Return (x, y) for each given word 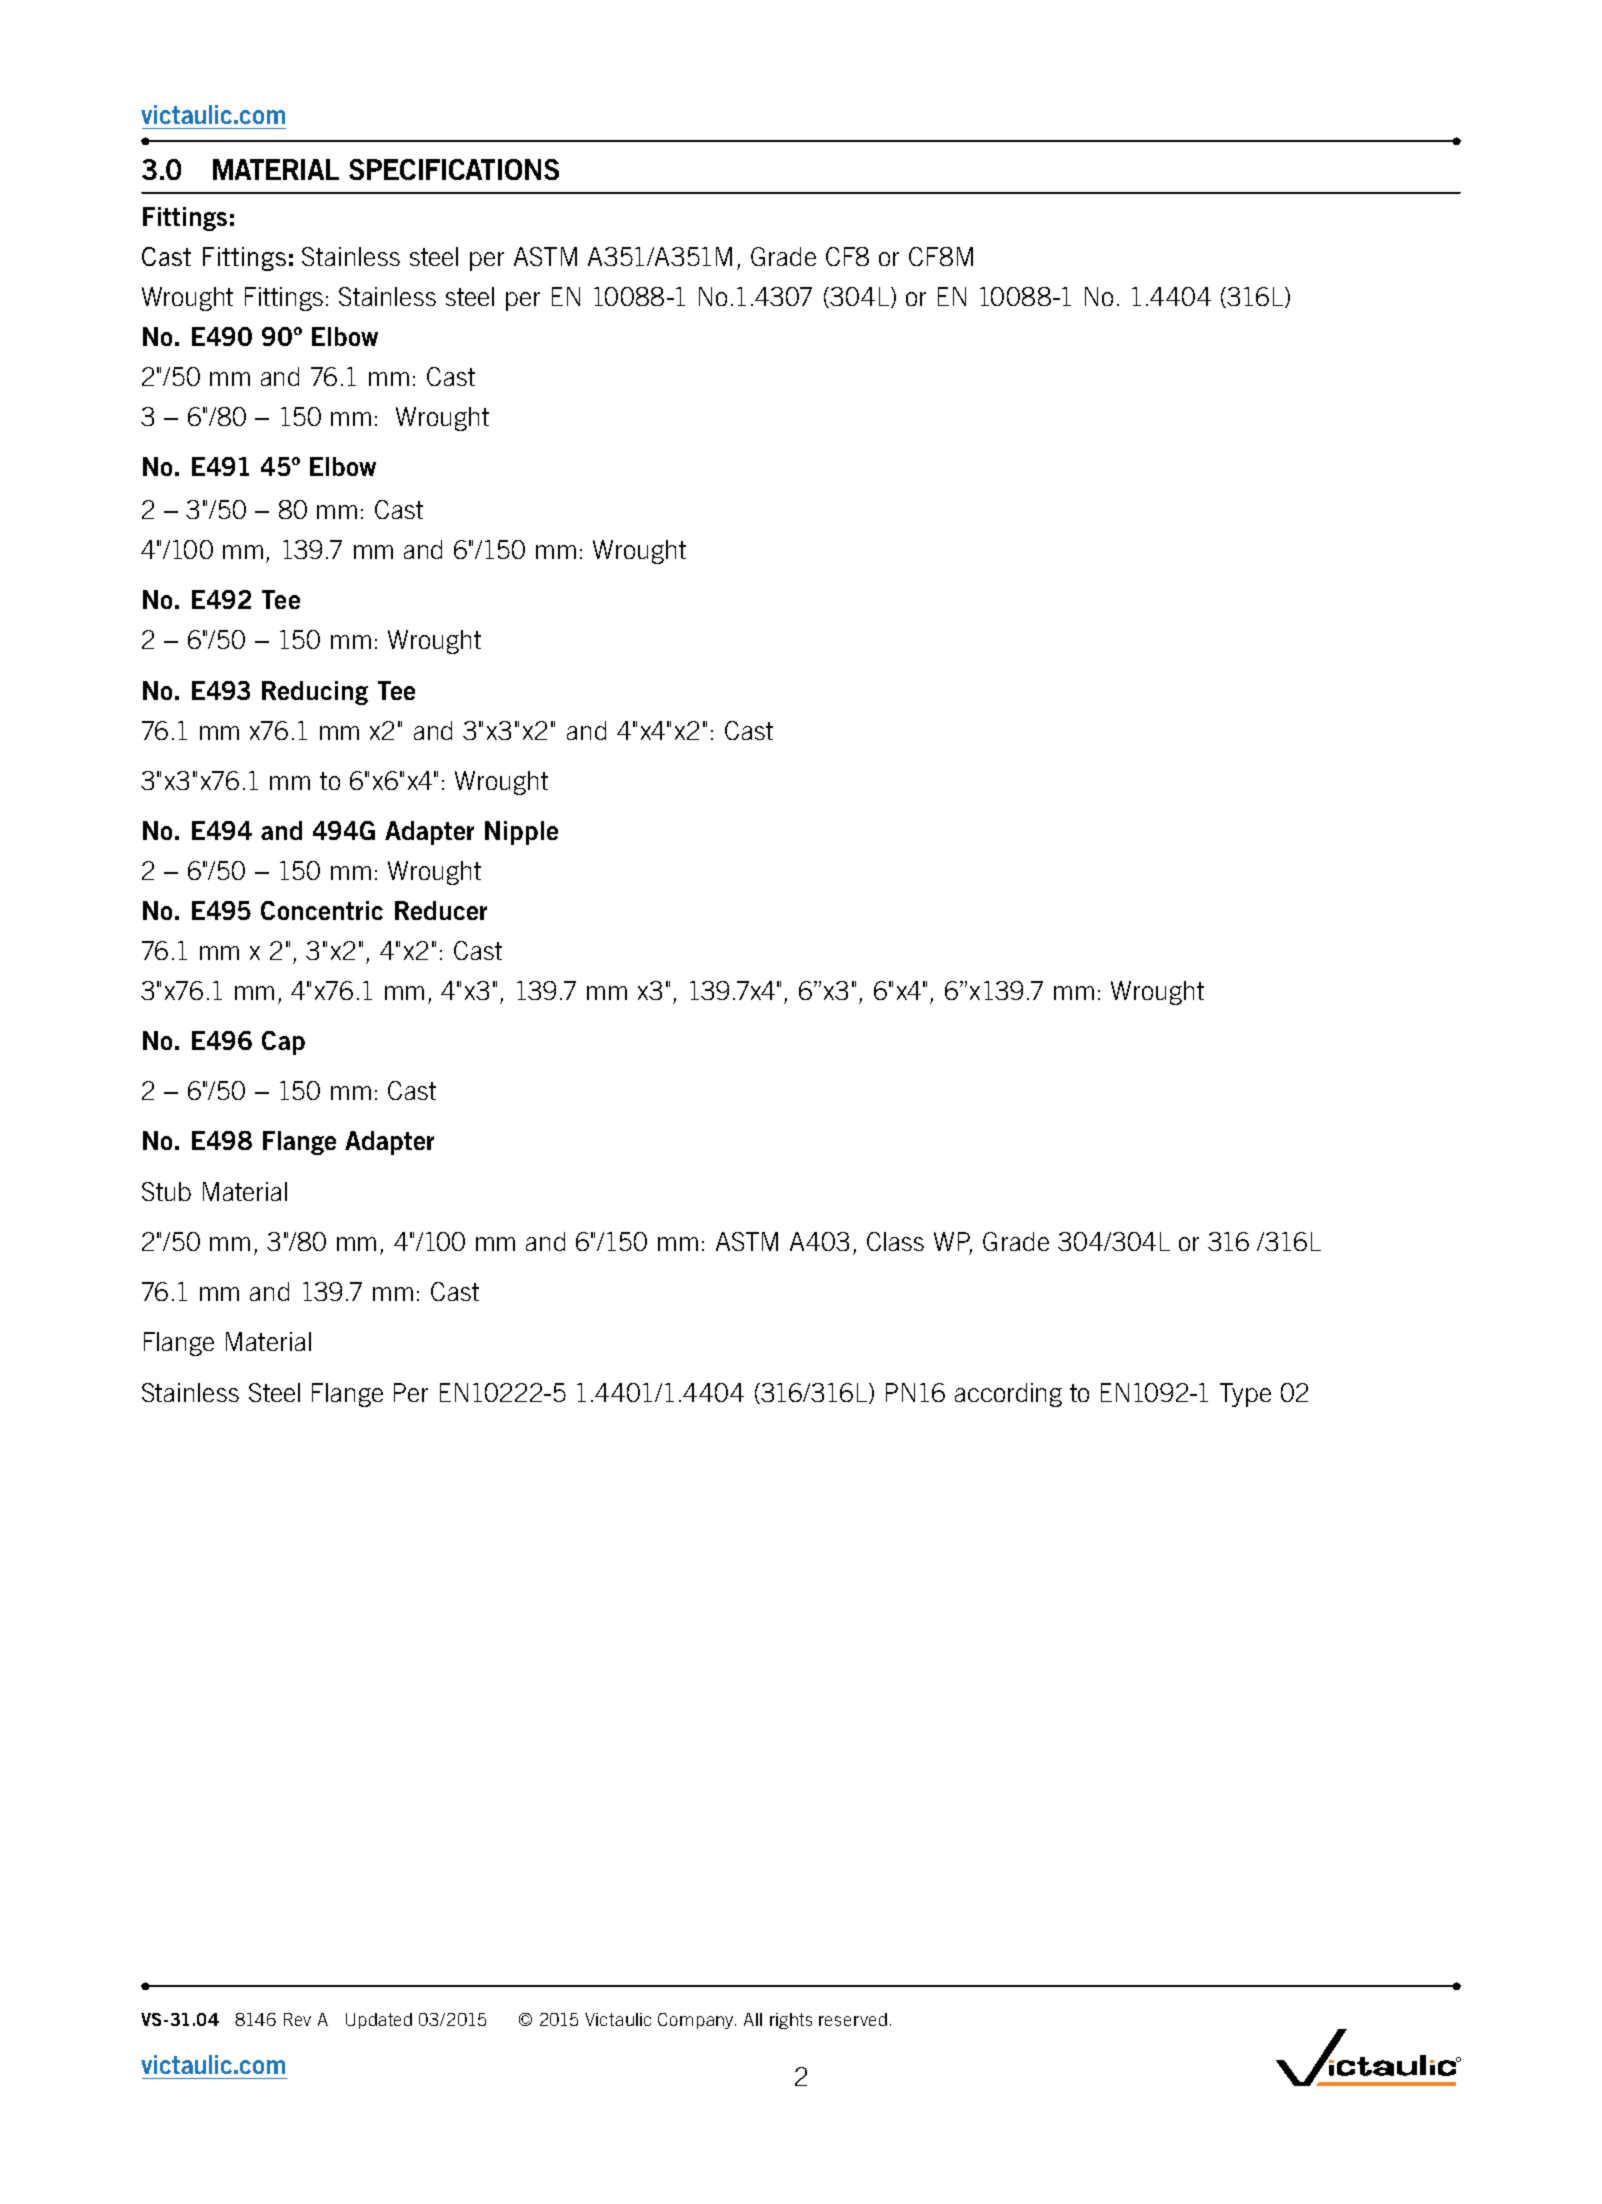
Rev (297, 2019)
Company (695, 2021)
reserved (853, 2019)
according (1008, 1395)
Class (895, 1241)
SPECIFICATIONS (454, 169)
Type (1245, 1395)
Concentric (322, 910)
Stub (166, 1191)
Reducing (315, 693)
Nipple (521, 833)
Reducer (441, 910)
